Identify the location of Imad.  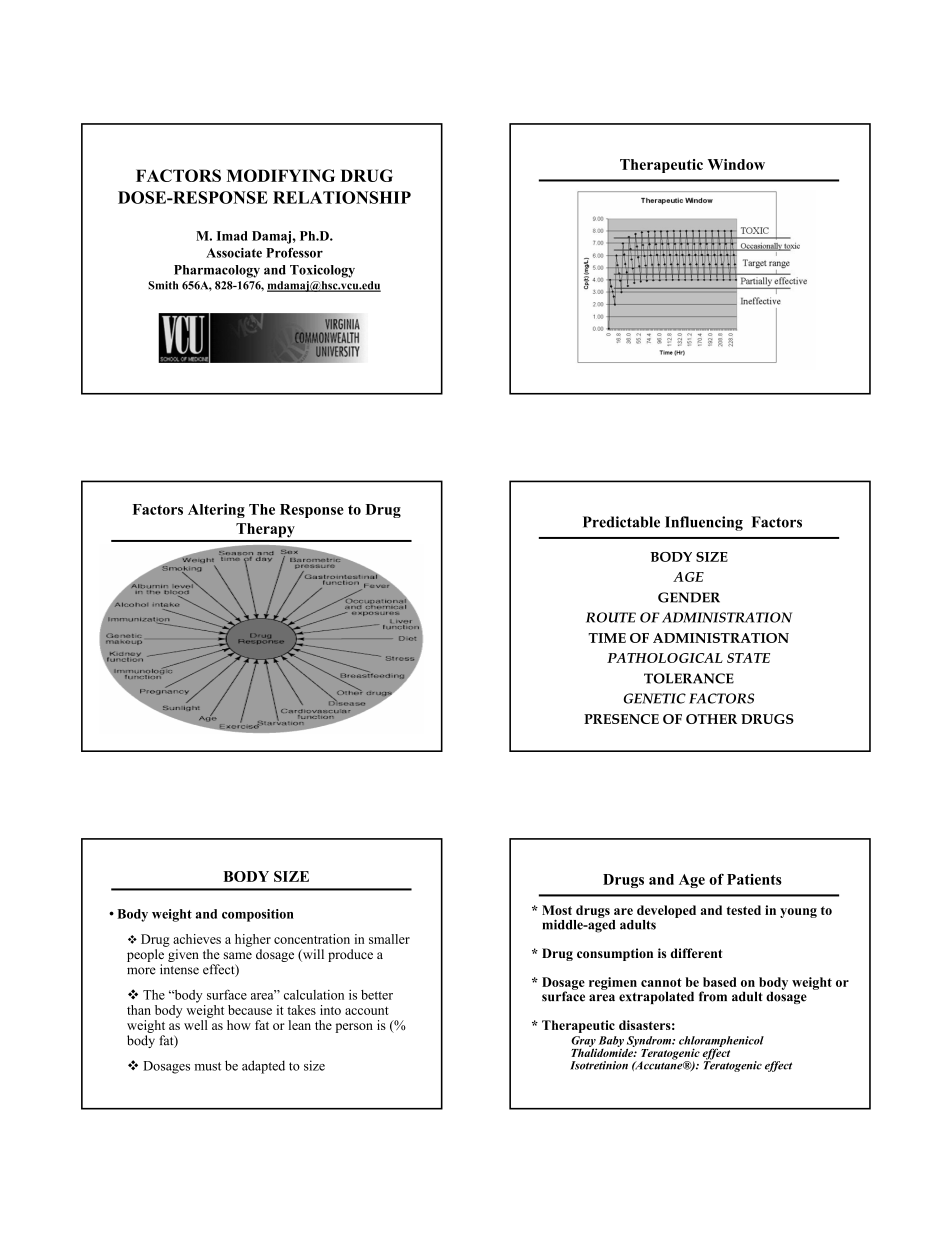
(232, 236).
